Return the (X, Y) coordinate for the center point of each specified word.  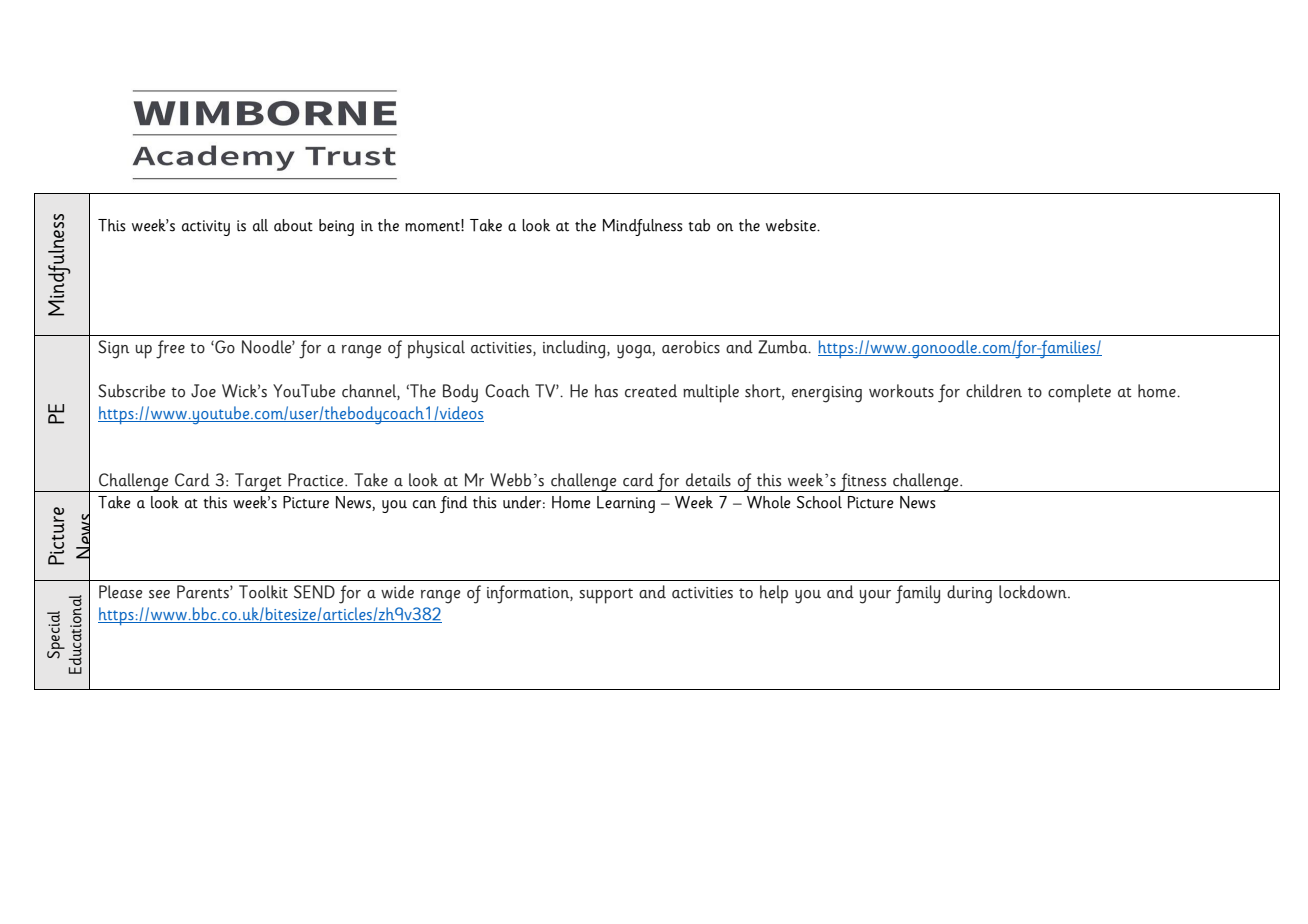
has (606, 391)
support (606, 596)
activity (206, 228)
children (994, 391)
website (792, 225)
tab (699, 225)
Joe (203, 391)
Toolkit (263, 592)
